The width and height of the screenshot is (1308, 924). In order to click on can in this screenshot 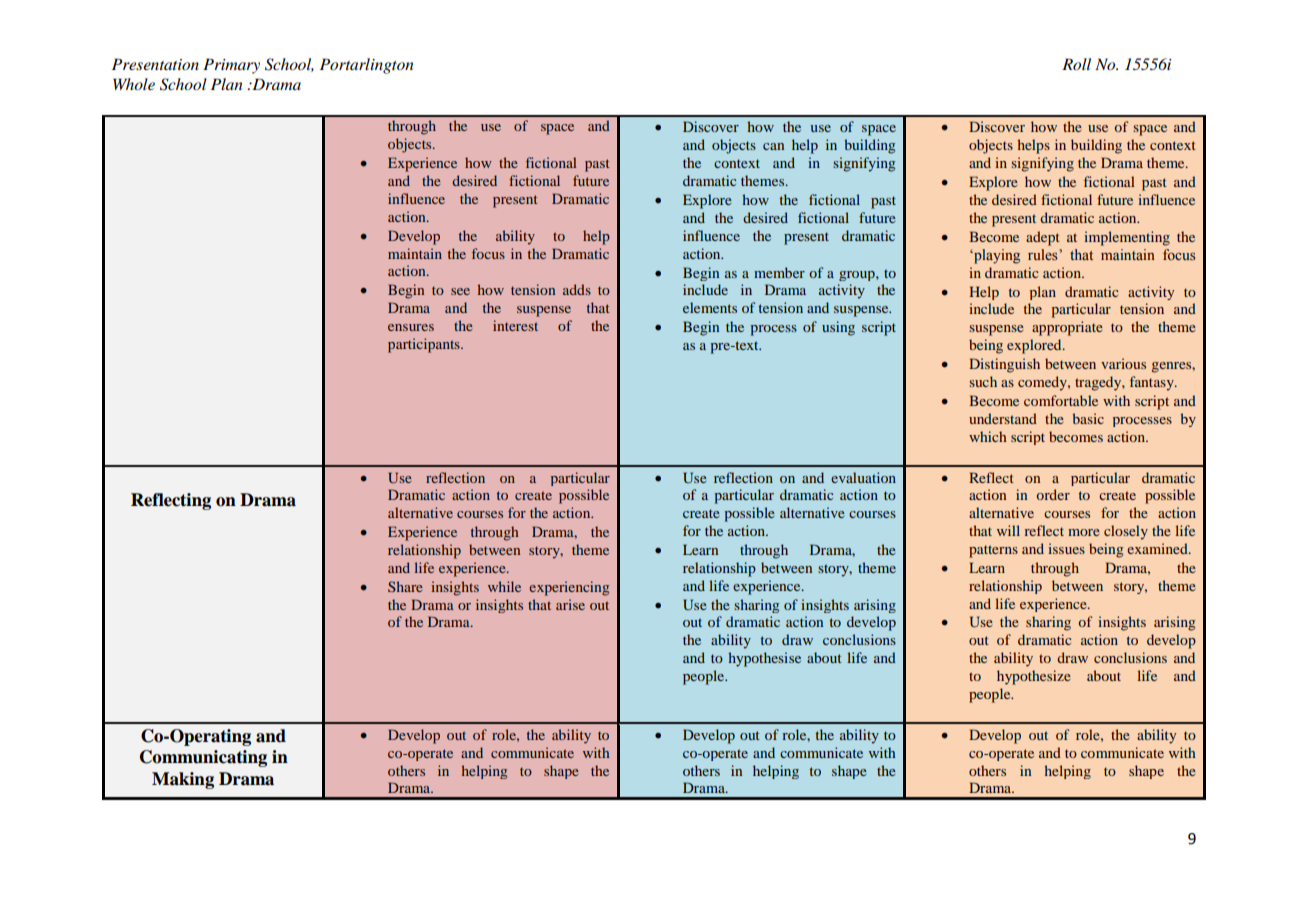, I will do `click(773, 146)`.
